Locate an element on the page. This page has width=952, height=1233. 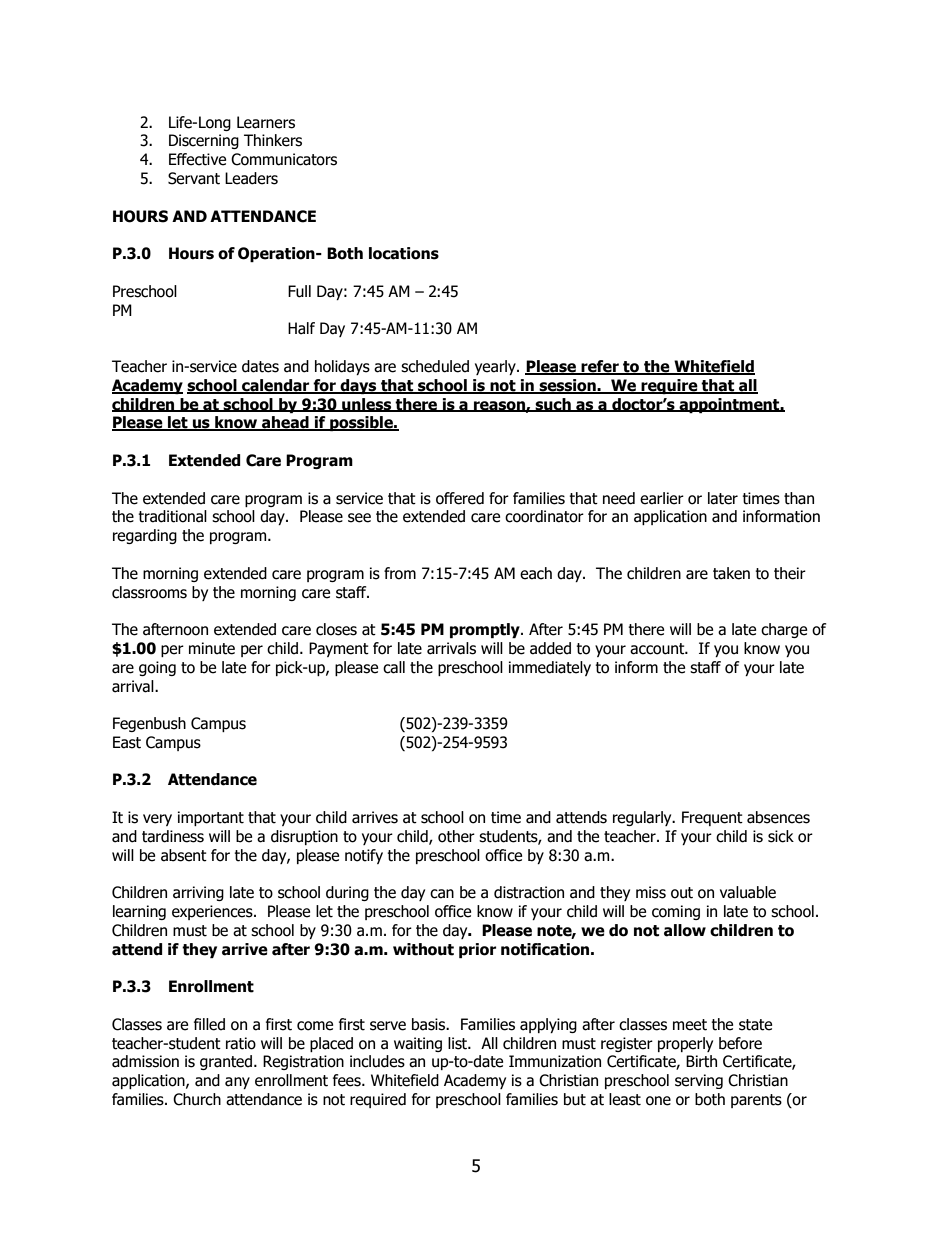
Frequent is located at coordinates (712, 818).
